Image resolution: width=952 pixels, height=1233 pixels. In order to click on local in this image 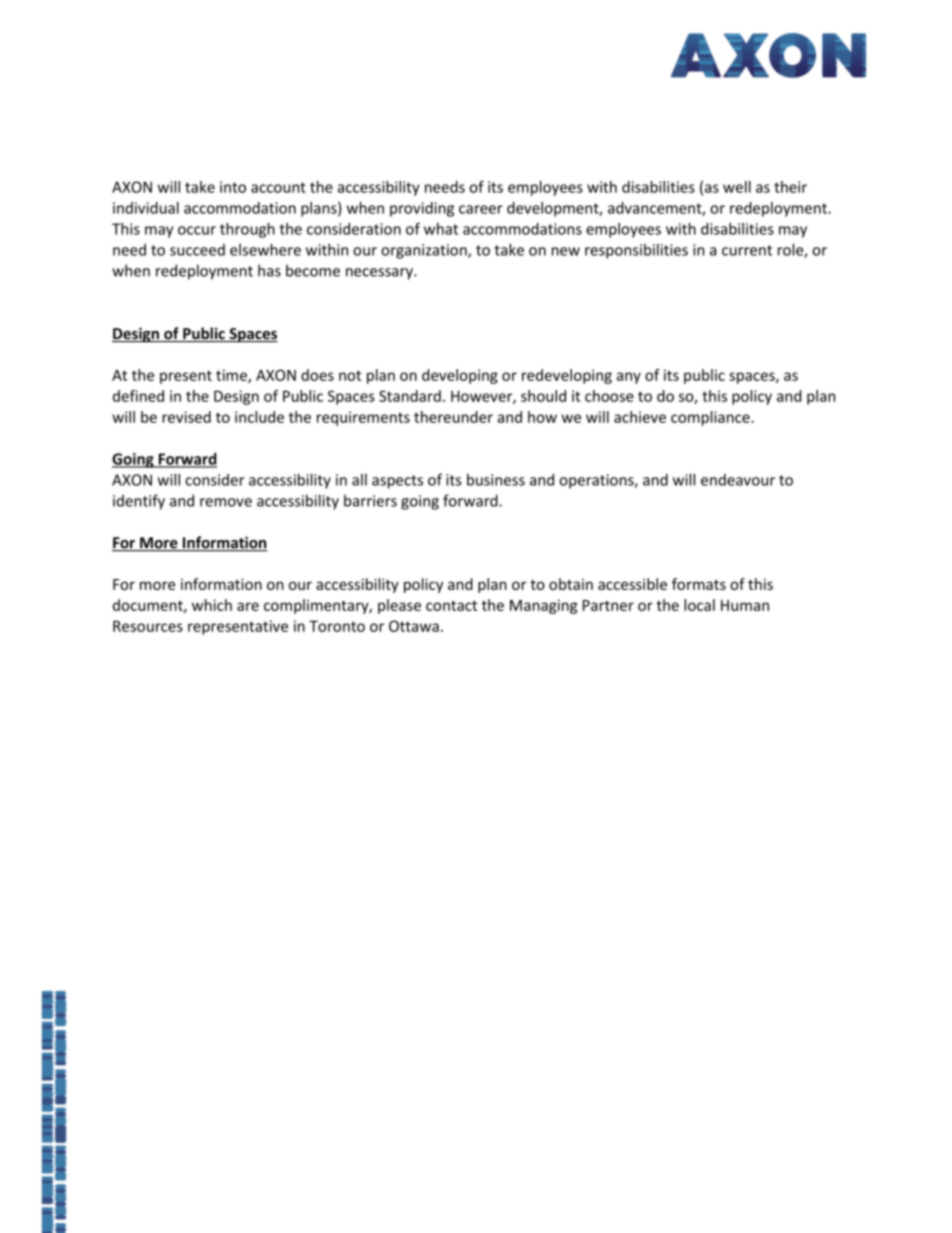, I will do `click(699, 605)`.
